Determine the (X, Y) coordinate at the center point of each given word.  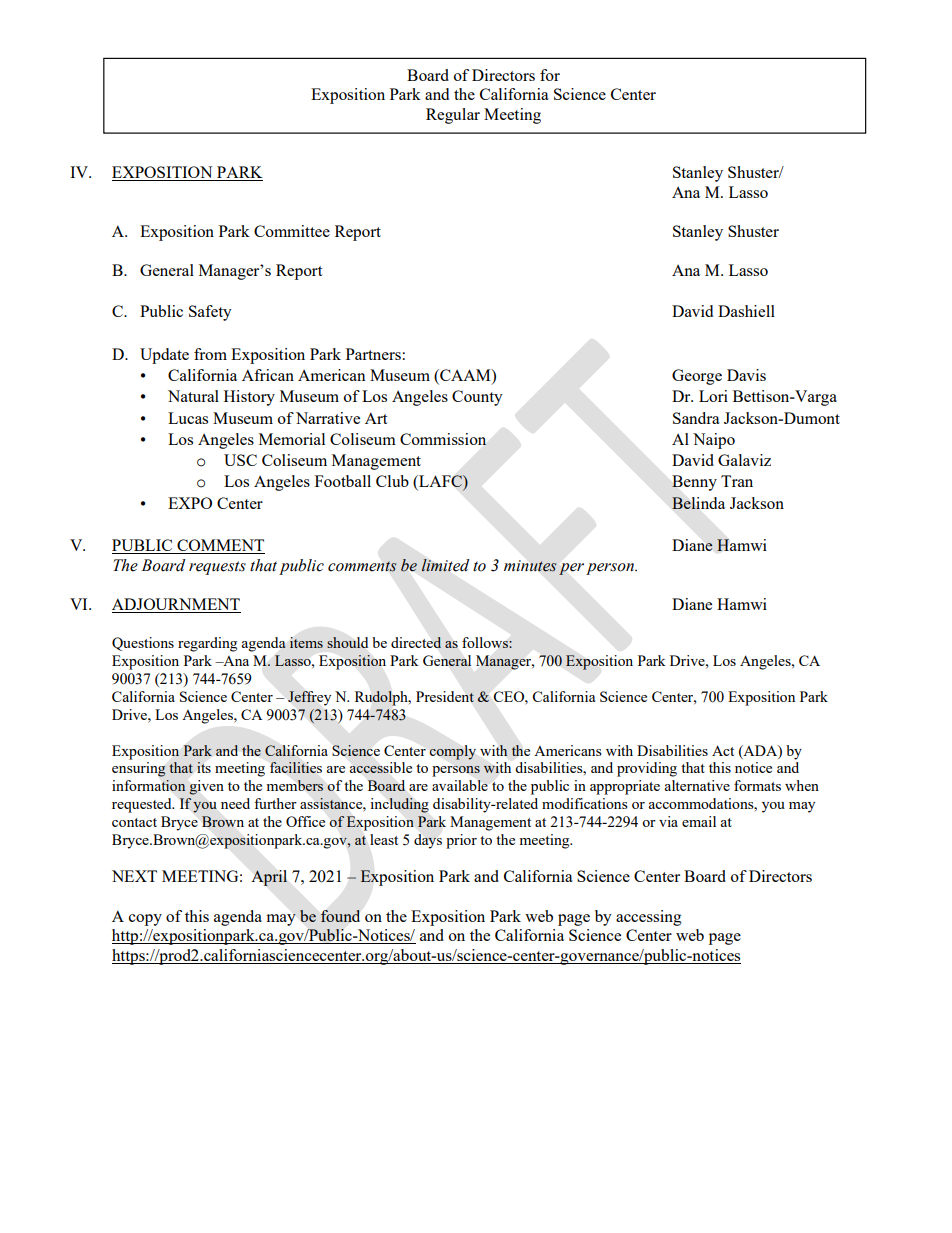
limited (445, 565)
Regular (453, 116)
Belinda (698, 503)
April (269, 878)
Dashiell (746, 311)
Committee (292, 231)
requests (217, 568)
